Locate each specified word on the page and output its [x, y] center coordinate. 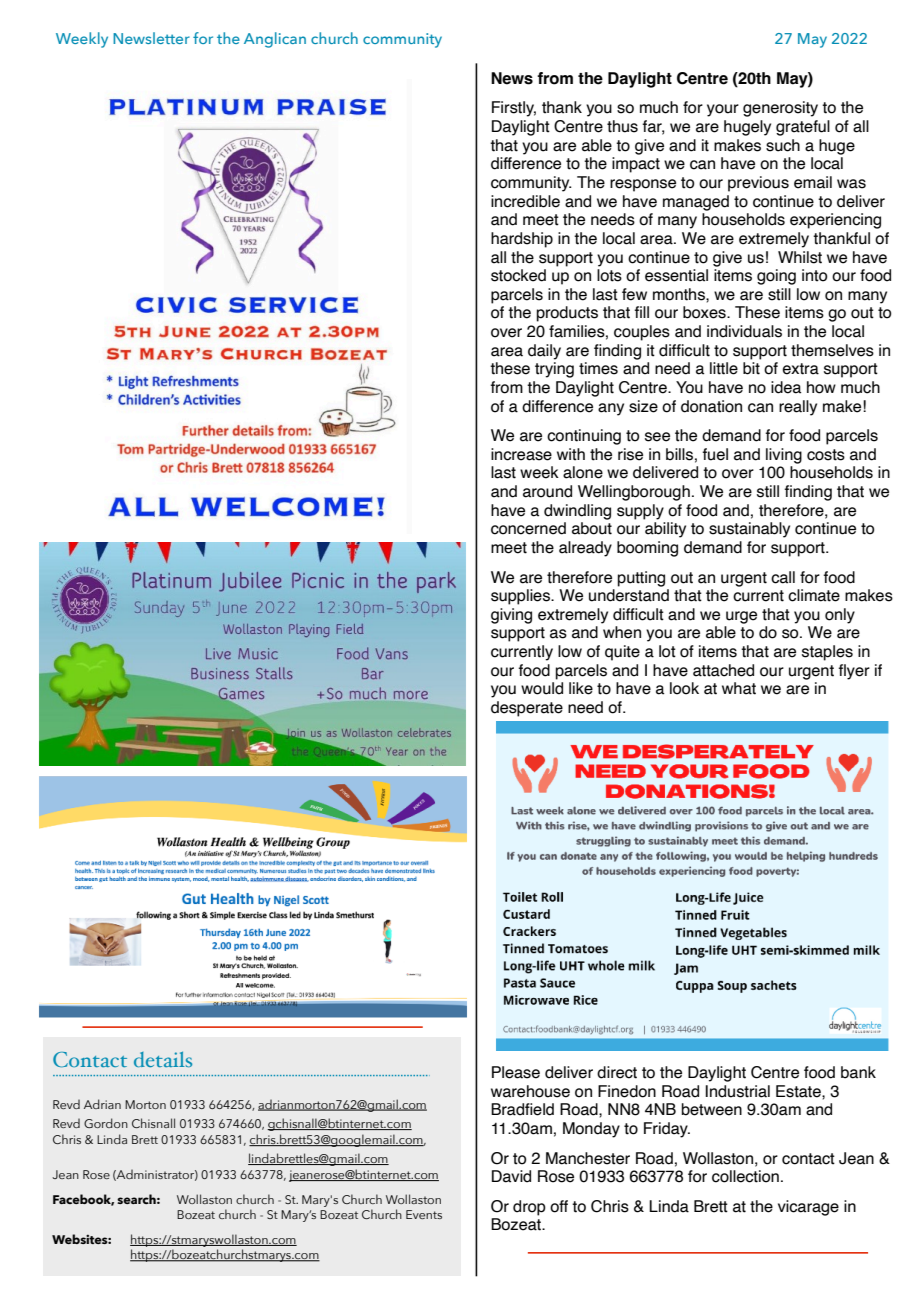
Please [516, 1072]
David [511, 1176]
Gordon [106, 1123]
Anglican [275, 40]
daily [544, 352]
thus [622, 126]
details [163, 1059]
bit [751, 368]
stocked [518, 275]
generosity [780, 109]
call [783, 577]
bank [858, 1072]
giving [511, 616]
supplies [521, 597]
